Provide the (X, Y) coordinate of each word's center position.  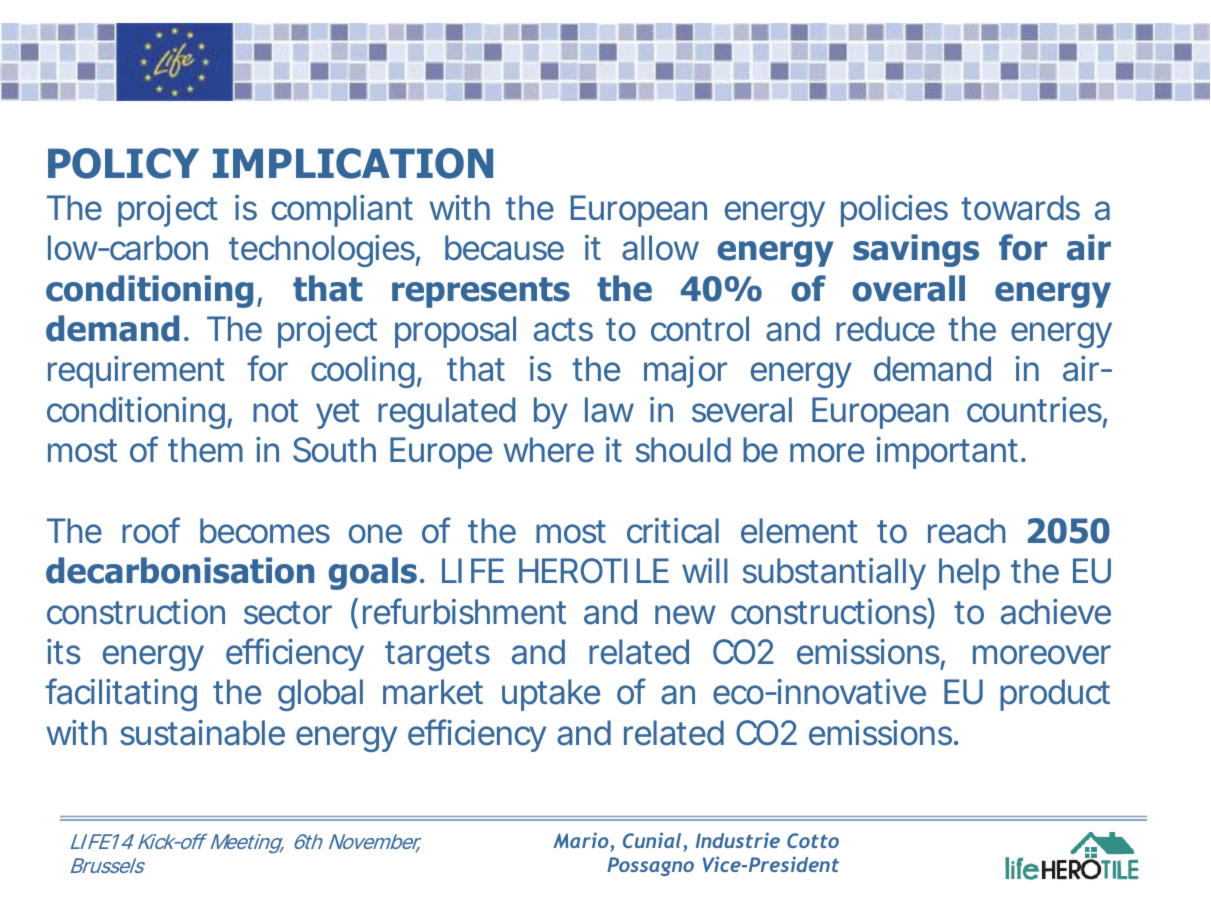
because (504, 248)
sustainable (202, 733)
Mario (581, 840)
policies (894, 211)
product (1055, 695)
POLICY (123, 163)
